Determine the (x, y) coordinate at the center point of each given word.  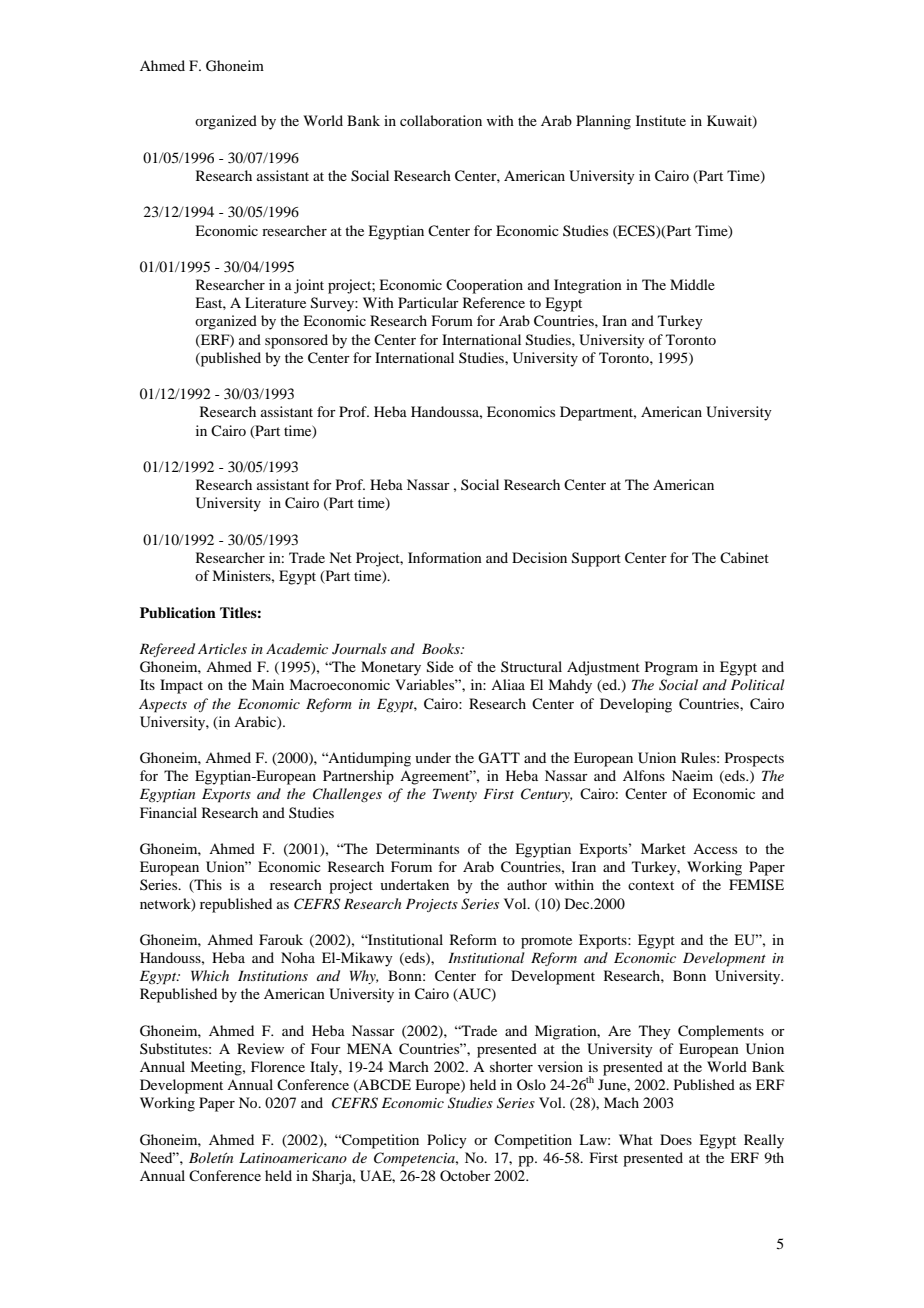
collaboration (441, 120)
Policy (447, 1141)
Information (445, 557)
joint (309, 286)
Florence (278, 1066)
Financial (168, 812)
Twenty (455, 795)
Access (715, 849)
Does (676, 1139)
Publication (178, 612)
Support (596, 559)
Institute (661, 120)
